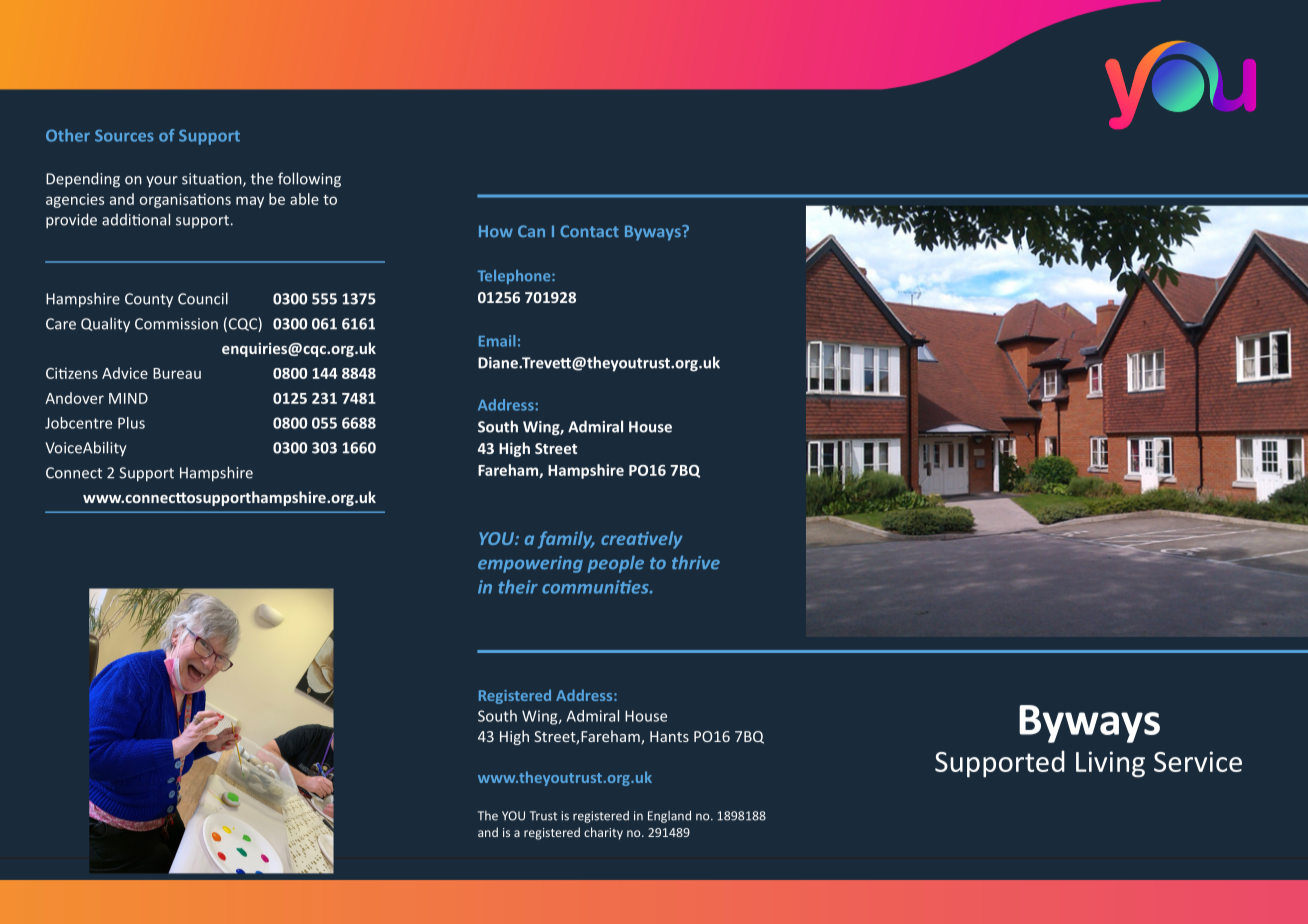 The width and height of the screenshot is (1308, 924). I want to click on Can, so click(531, 231).
